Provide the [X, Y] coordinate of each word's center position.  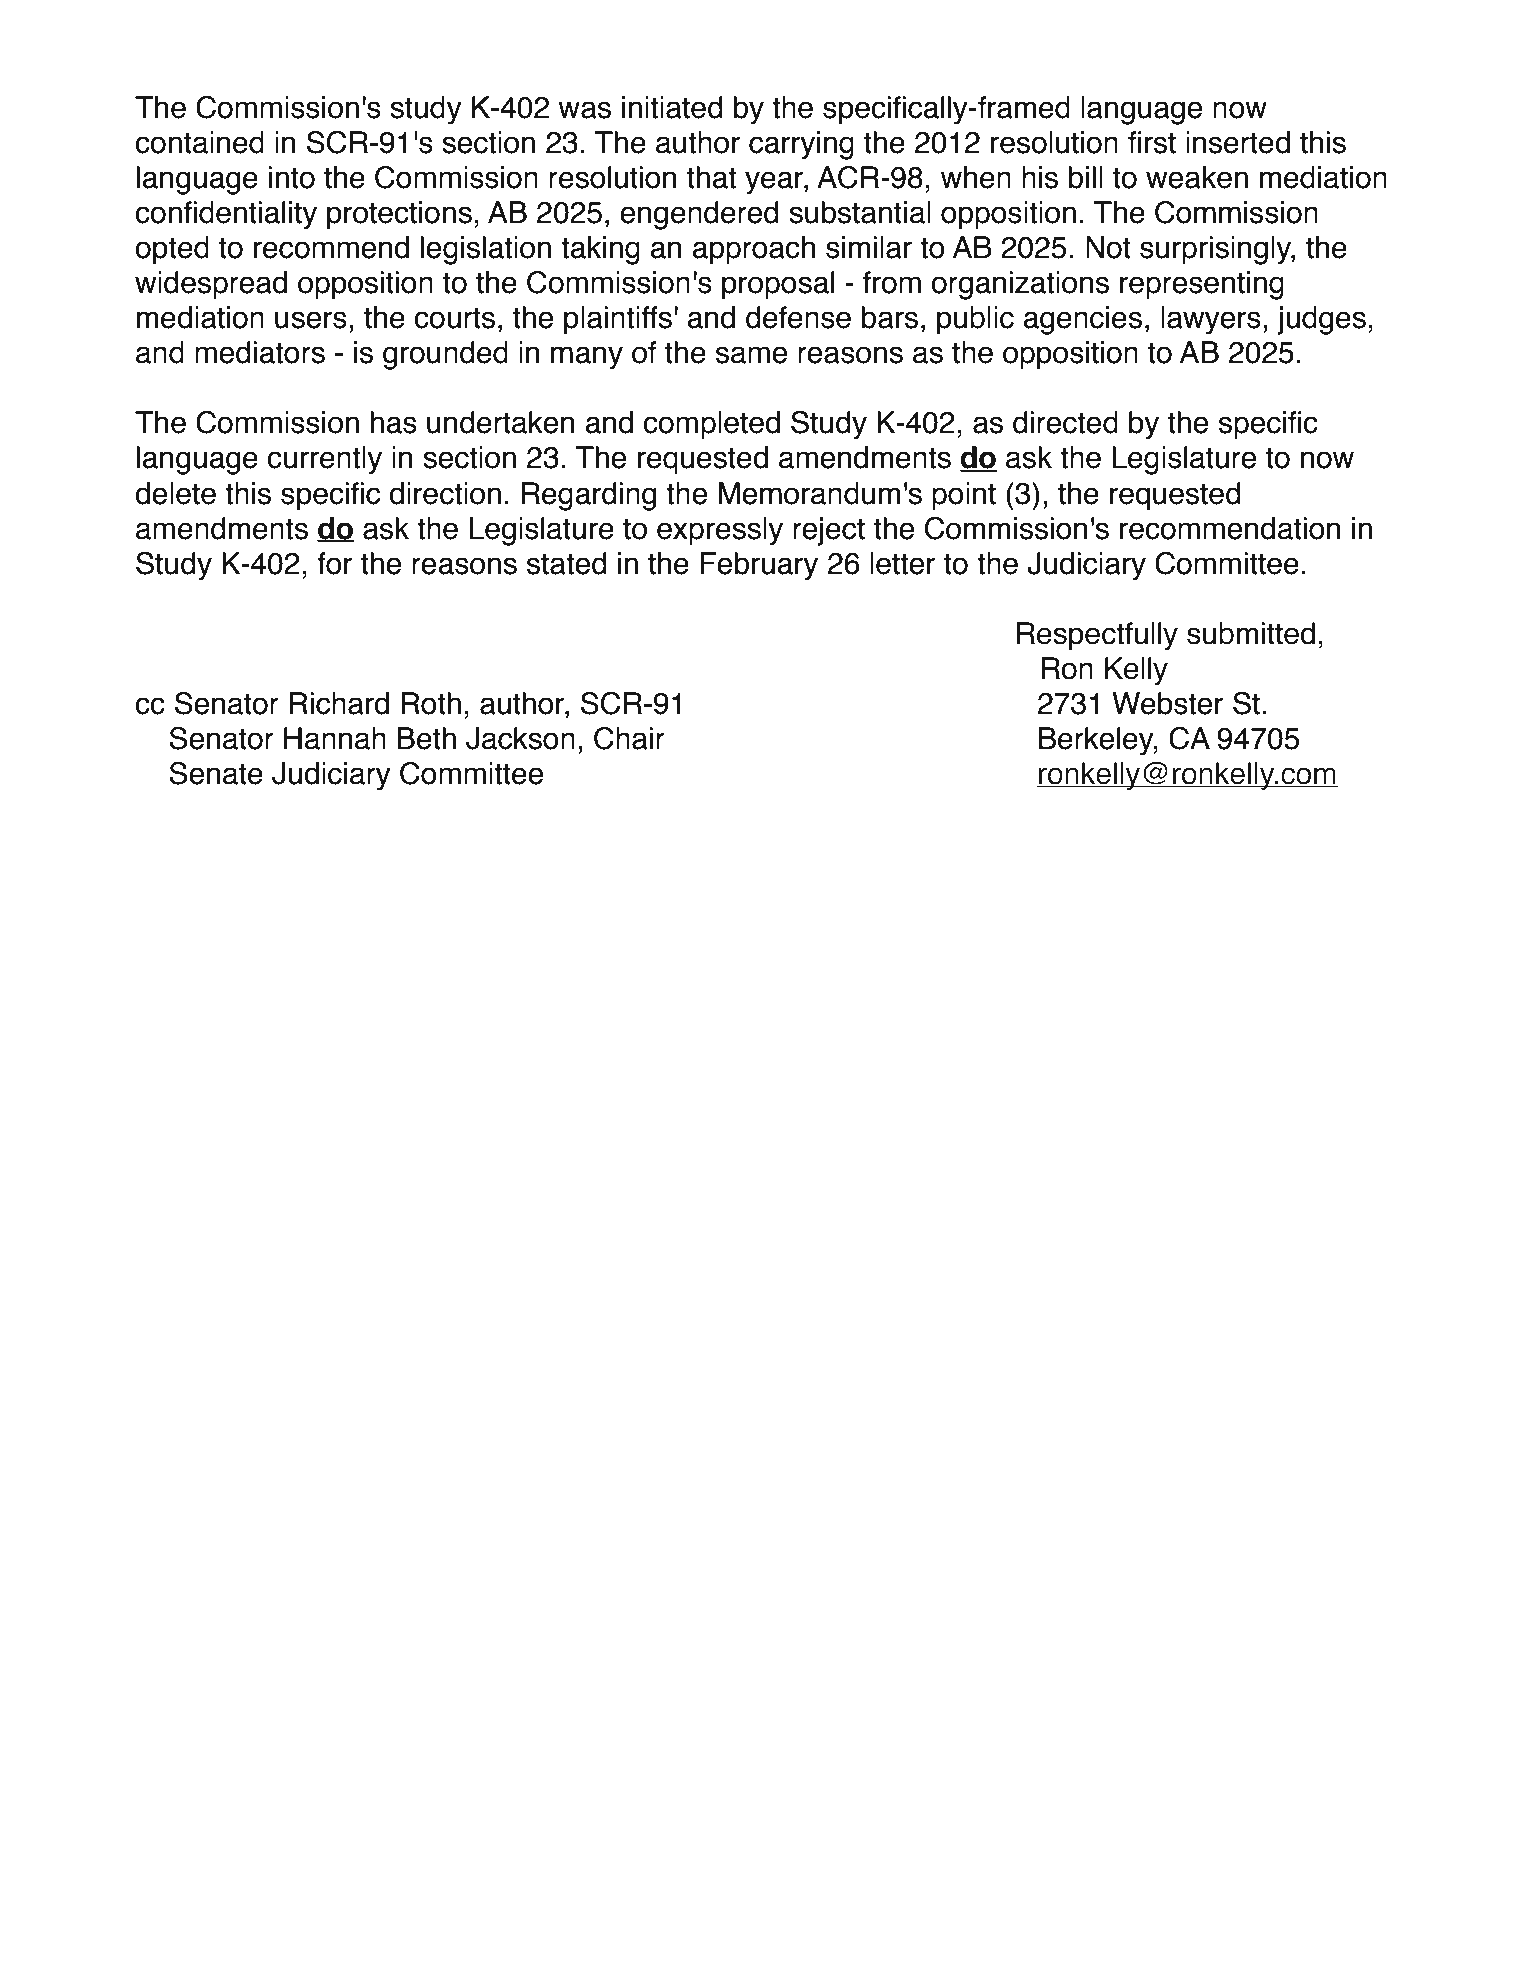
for [334, 563]
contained [199, 142]
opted [172, 250]
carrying [801, 145]
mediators [260, 352]
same [751, 355]
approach [754, 250]
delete [175, 493]
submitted [1251, 633]
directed [1065, 422]
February [759, 566]
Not [1108, 247]
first [1152, 142]
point [964, 496]
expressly [720, 531]
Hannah [335, 738]
